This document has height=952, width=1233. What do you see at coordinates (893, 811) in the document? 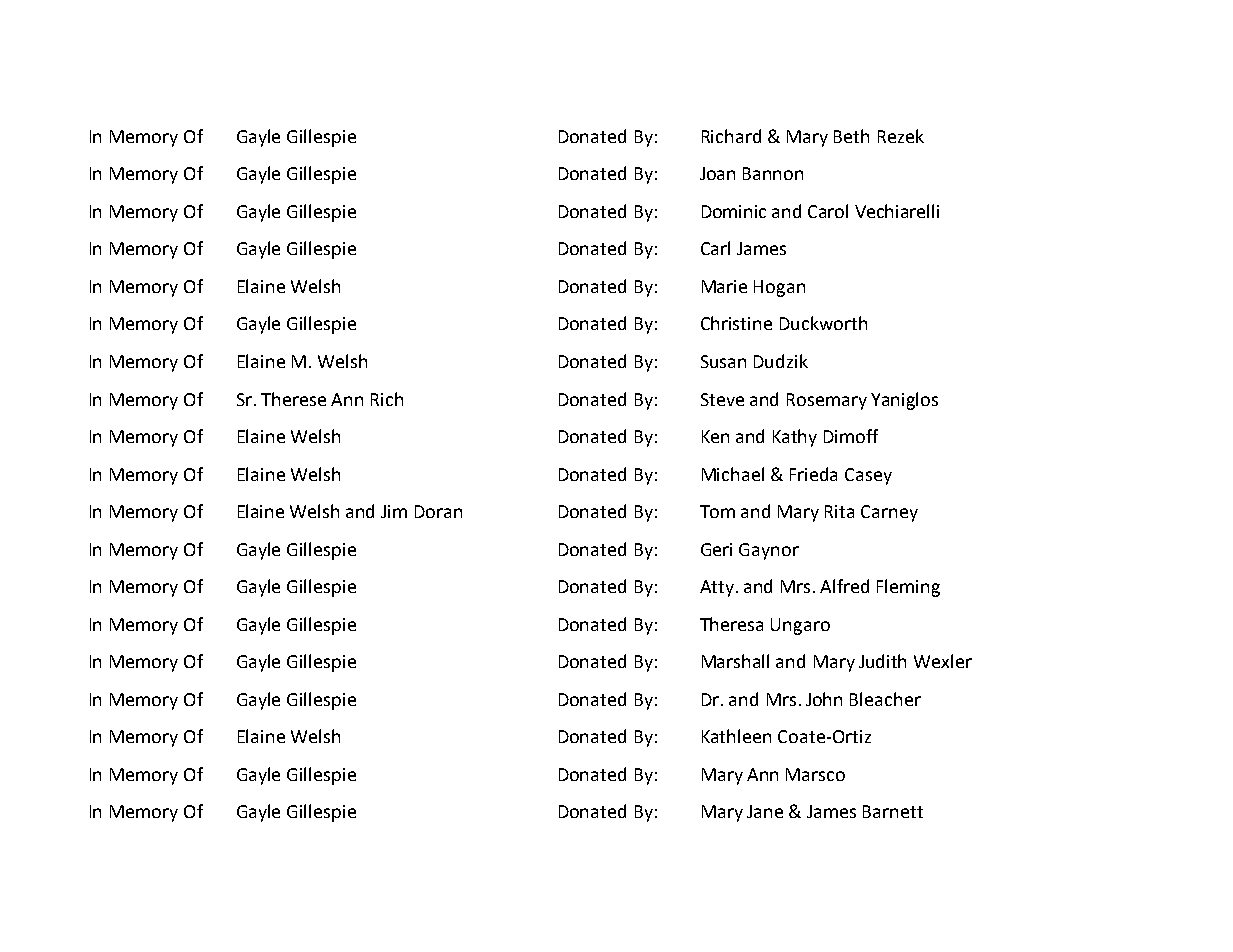
I see `Barnett` at bounding box center [893, 811].
